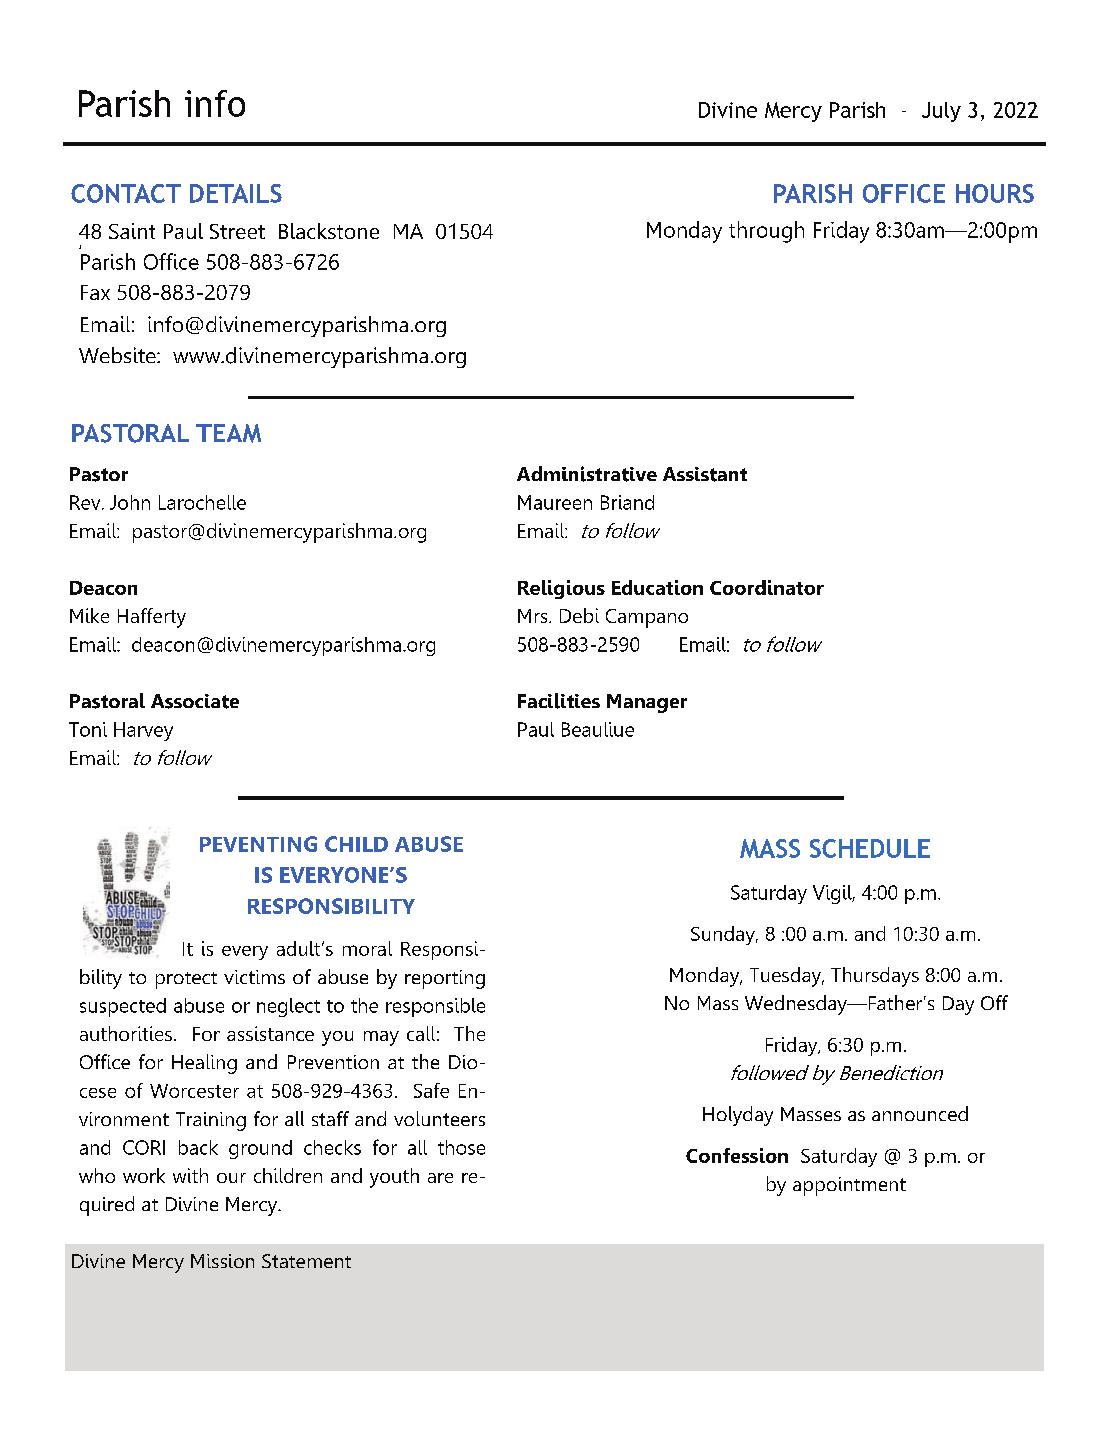  I want to click on DETAILS, so click(236, 193).
